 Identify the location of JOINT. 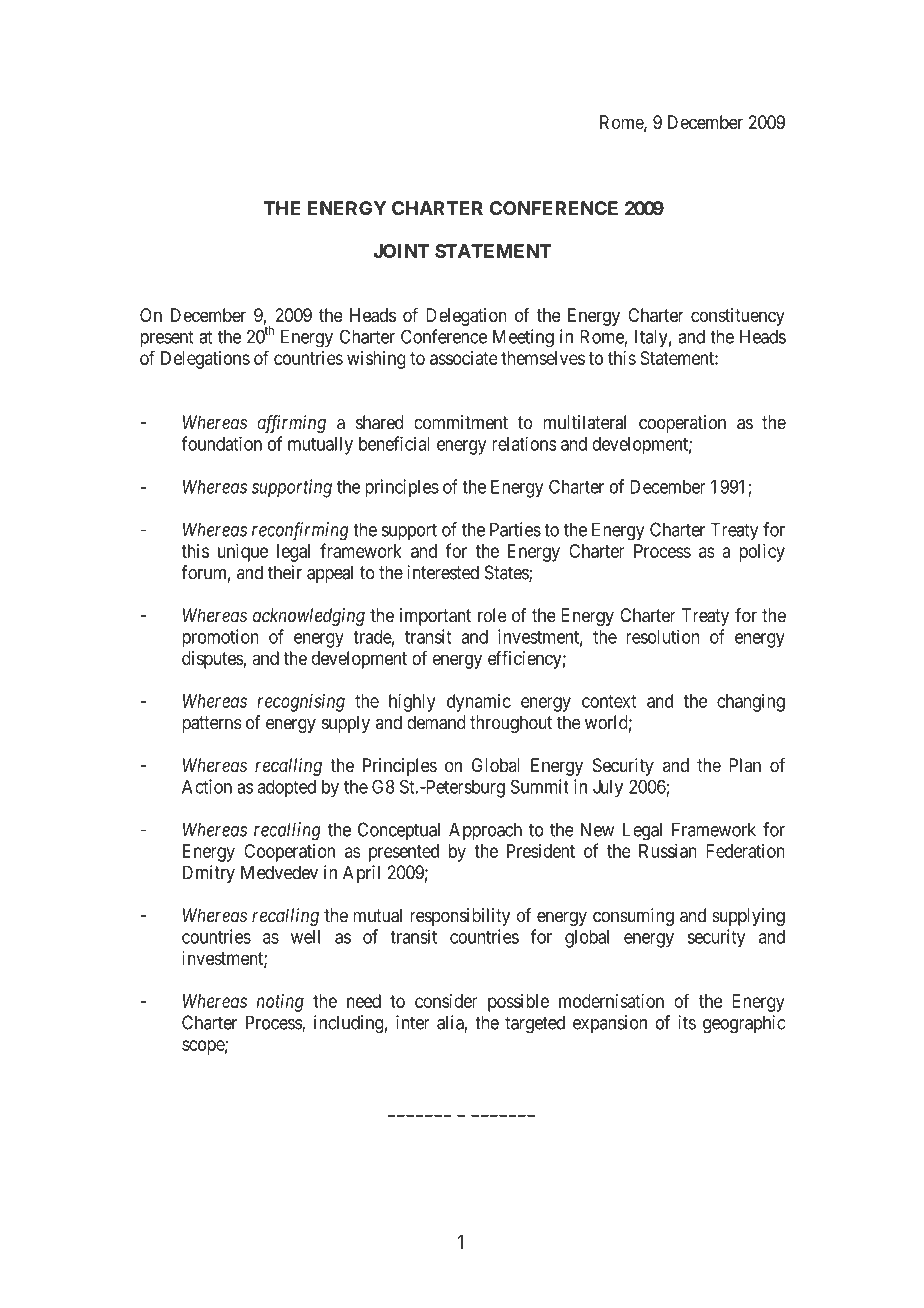
(401, 251).
